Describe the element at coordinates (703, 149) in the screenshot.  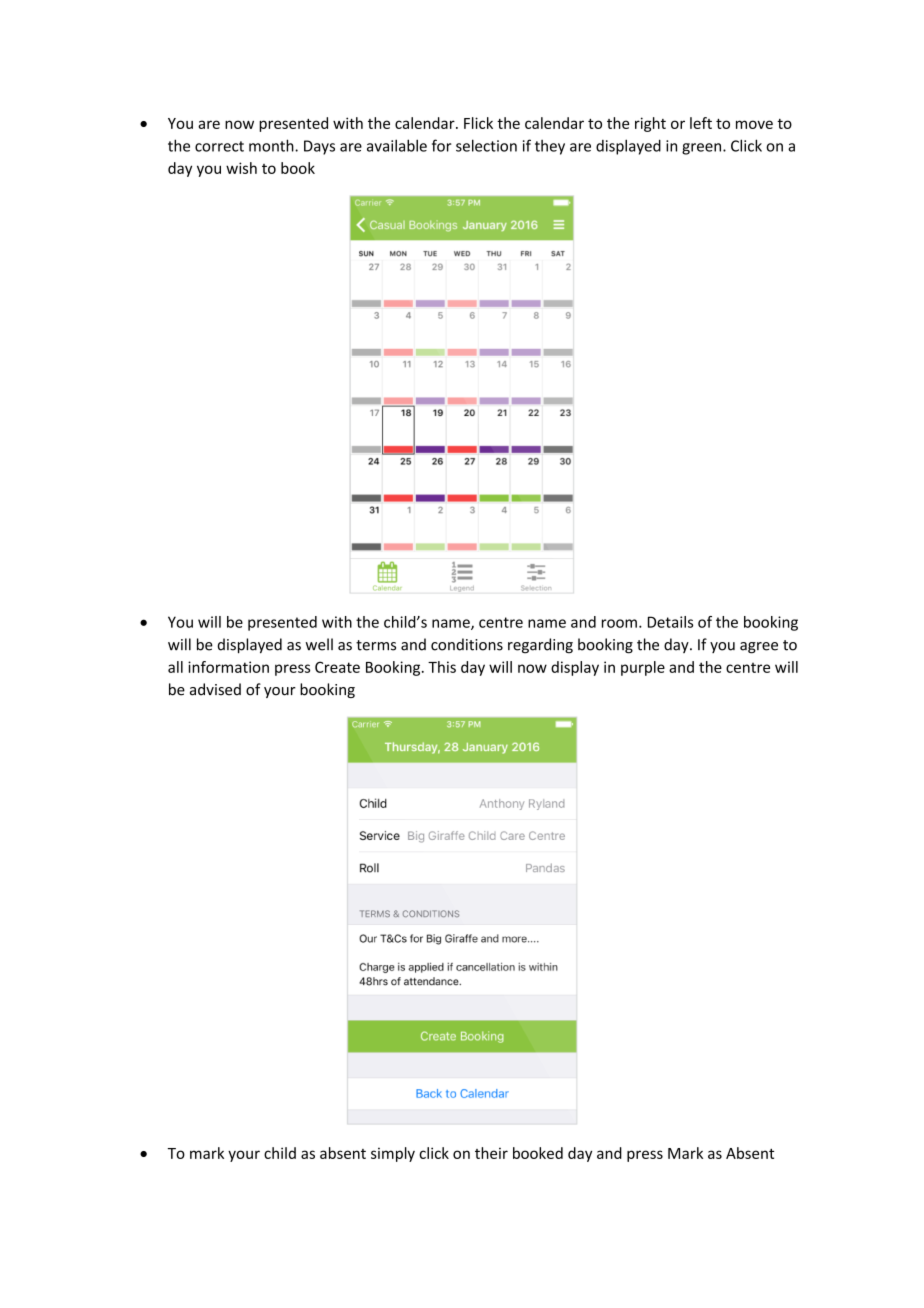
I see `green` at that location.
